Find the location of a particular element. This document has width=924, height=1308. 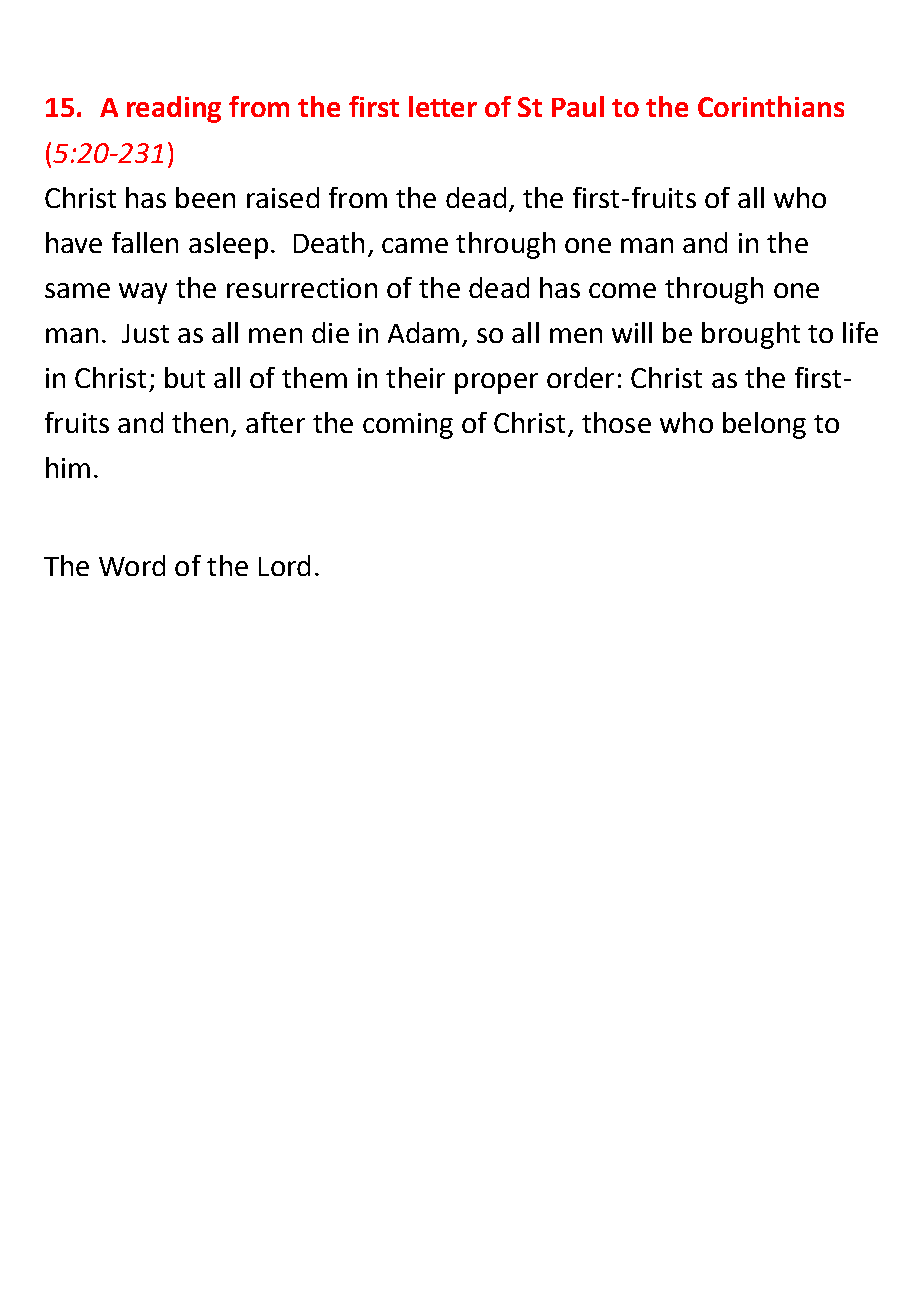

coming is located at coordinates (408, 426).
